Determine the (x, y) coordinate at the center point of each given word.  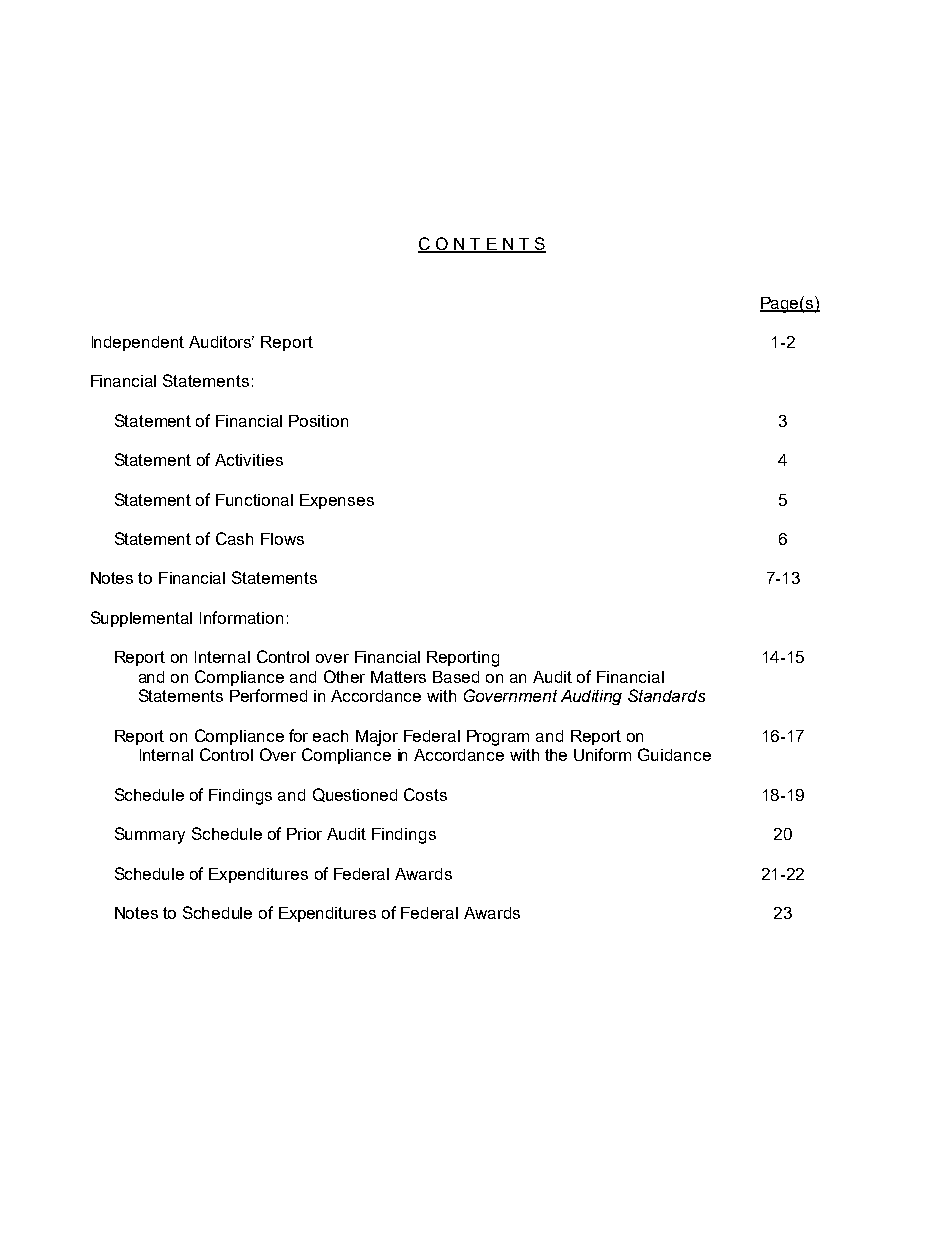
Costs (425, 794)
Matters (398, 677)
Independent (138, 343)
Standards (666, 695)
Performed (268, 695)
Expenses (337, 501)
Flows (282, 539)
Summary (150, 835)
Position (318, 421)
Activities (249, 460)
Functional (254, 500)
